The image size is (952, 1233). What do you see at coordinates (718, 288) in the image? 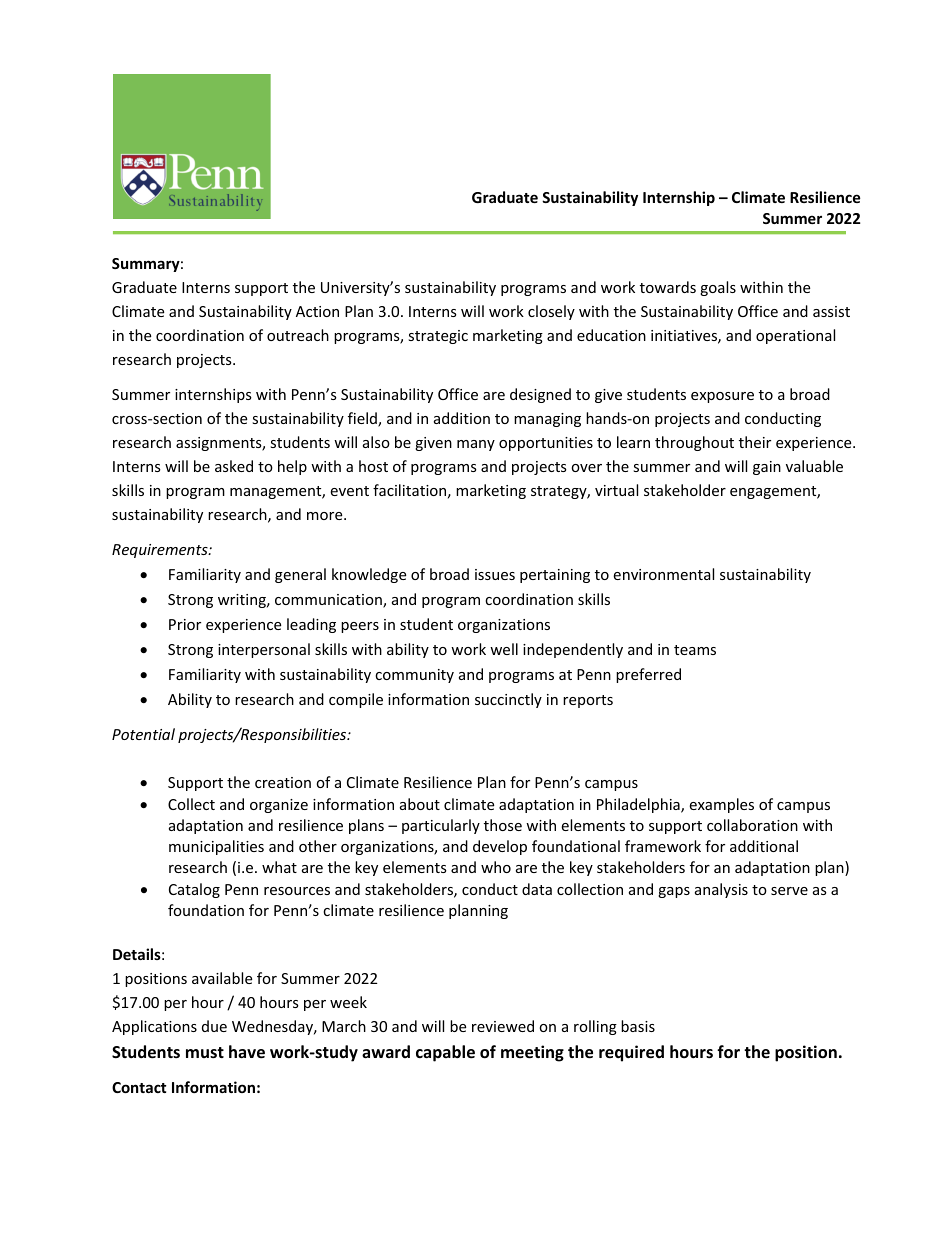
I see `goals` at bounding box center [718, 288].
